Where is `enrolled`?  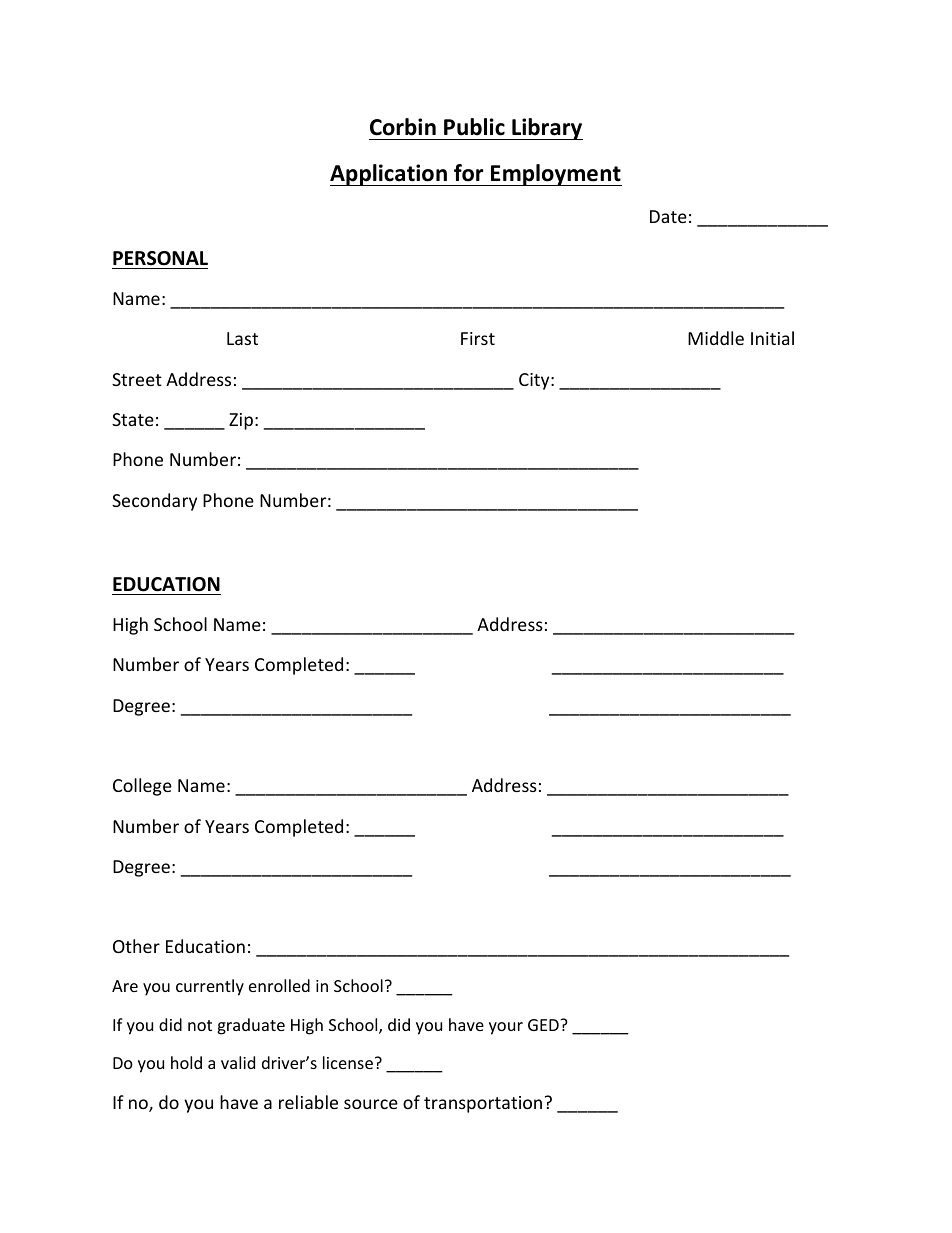
enrolled is located at coordinates (279, 985).
